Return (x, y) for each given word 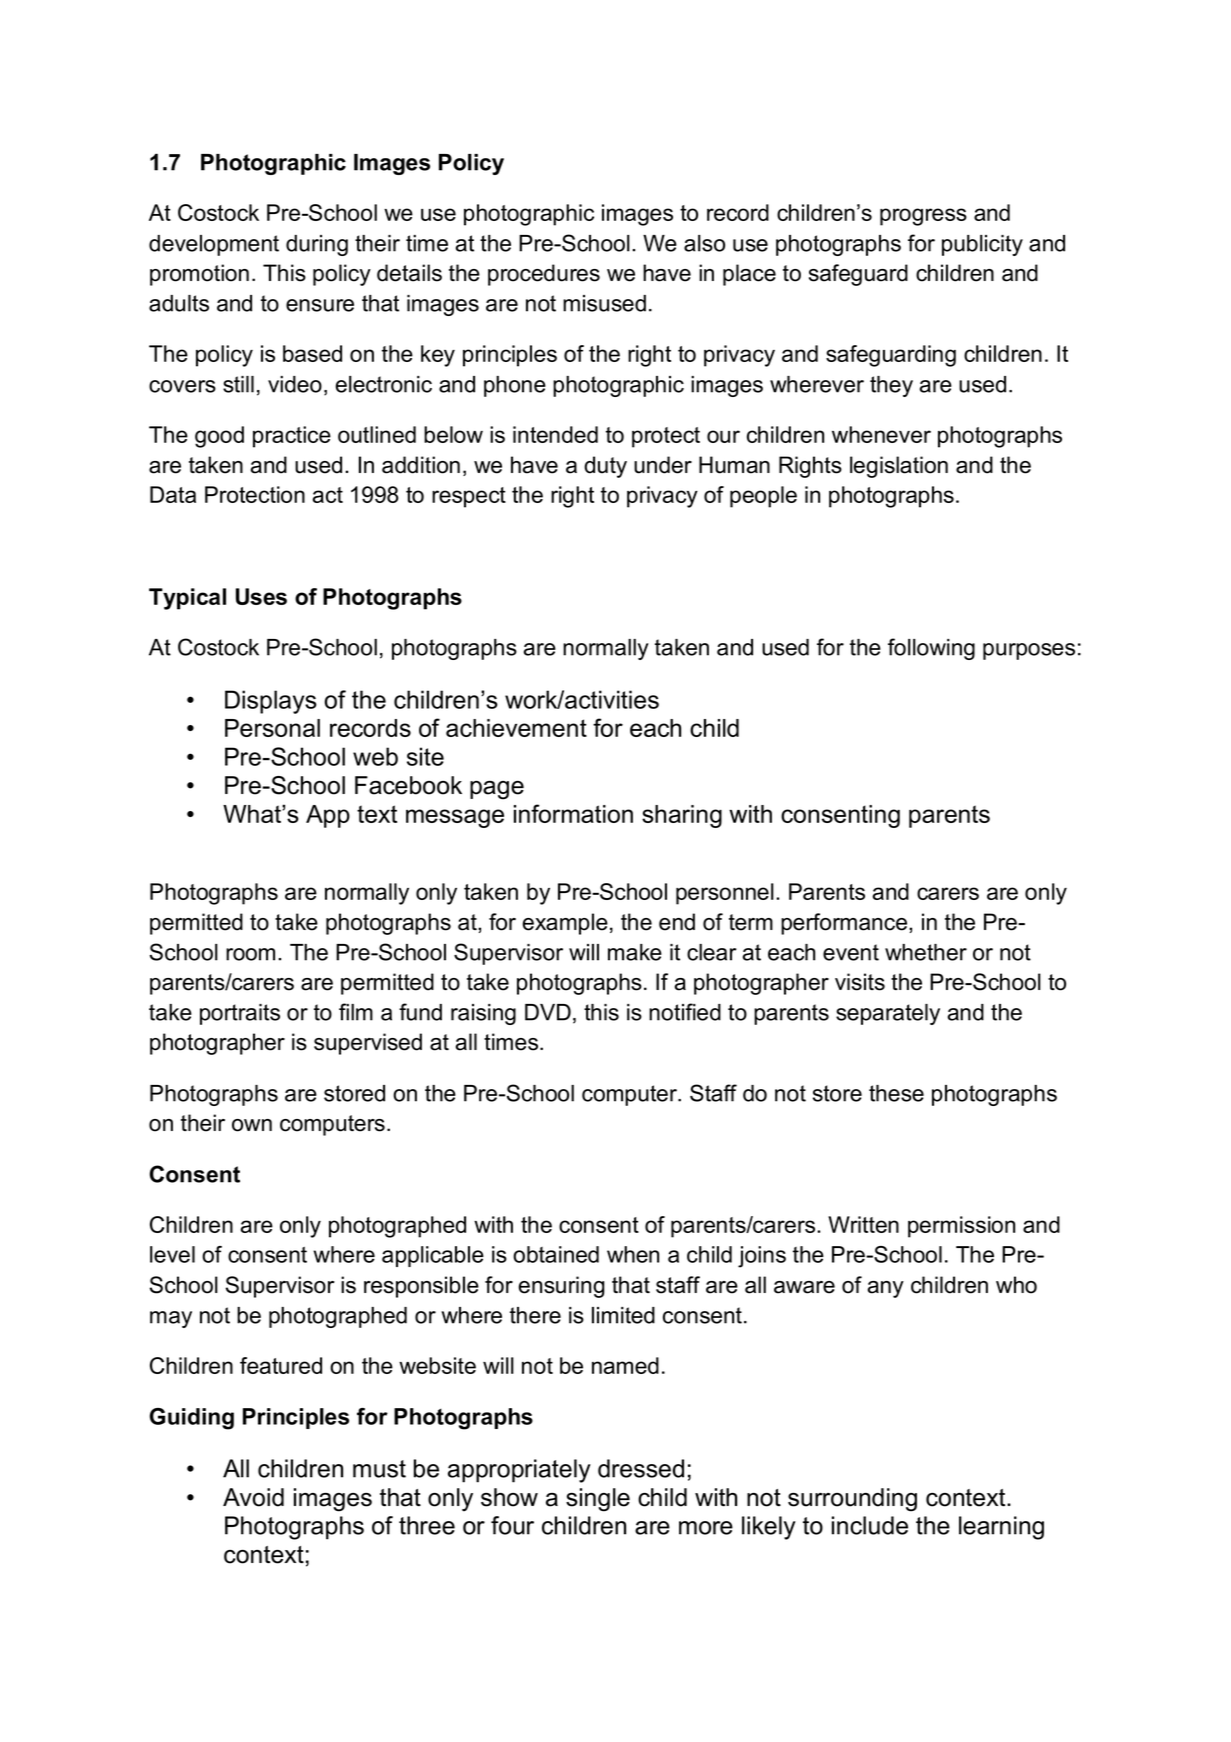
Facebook (408, 785)
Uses (261, 596)
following (931, 649)
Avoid (253, 1497)
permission (961, 1227)
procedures (544, 275)
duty (605, 467)
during (317, 245)
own (252, 1125)
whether (926, 952)
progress (923, 217)
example (565, 924)
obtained (556, 1254)
